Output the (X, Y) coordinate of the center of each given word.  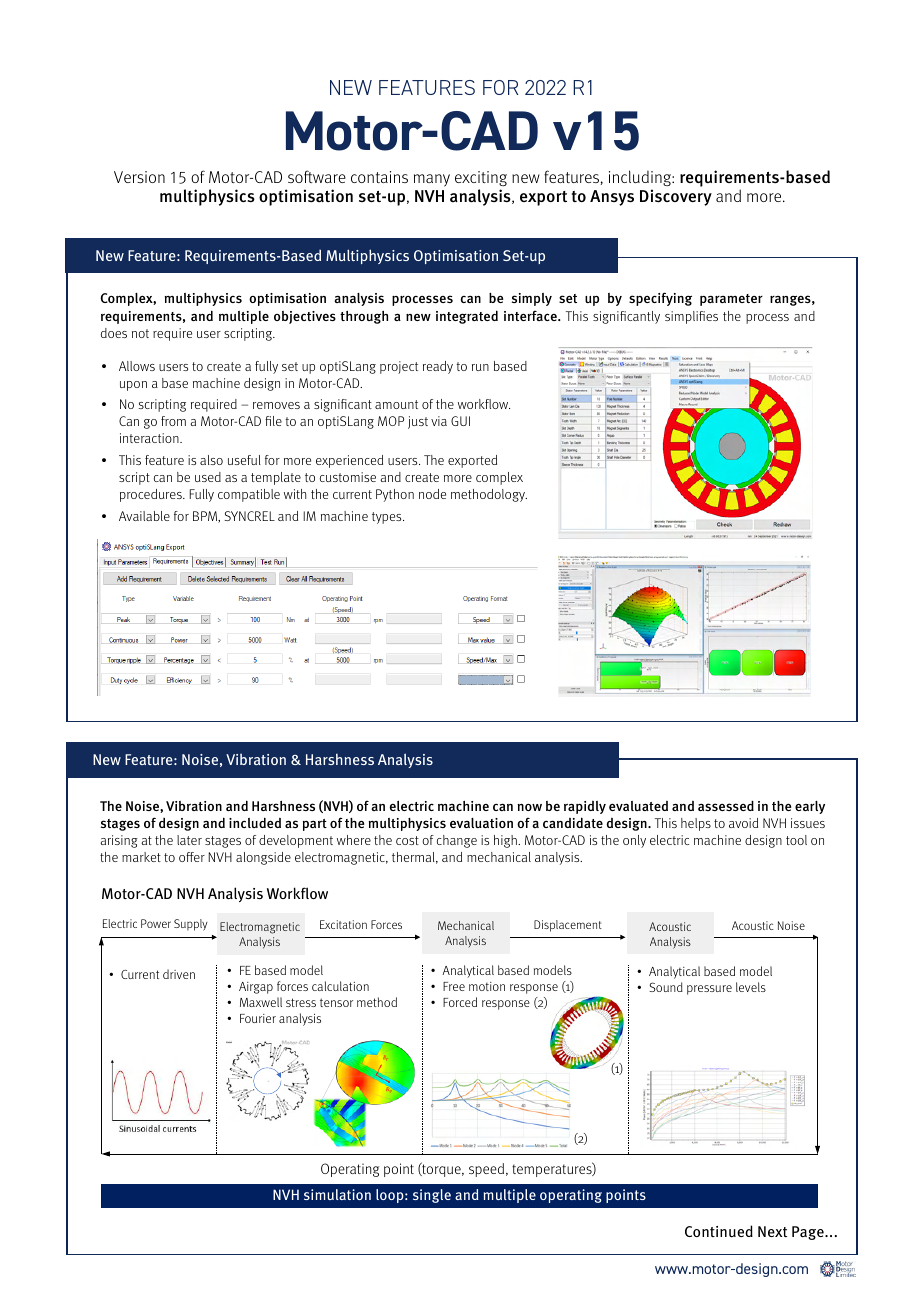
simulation (337, 1194)
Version (139, 177)
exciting (481, 178)
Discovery (676, 197)
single (432, 1196)
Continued (719, 1231)
